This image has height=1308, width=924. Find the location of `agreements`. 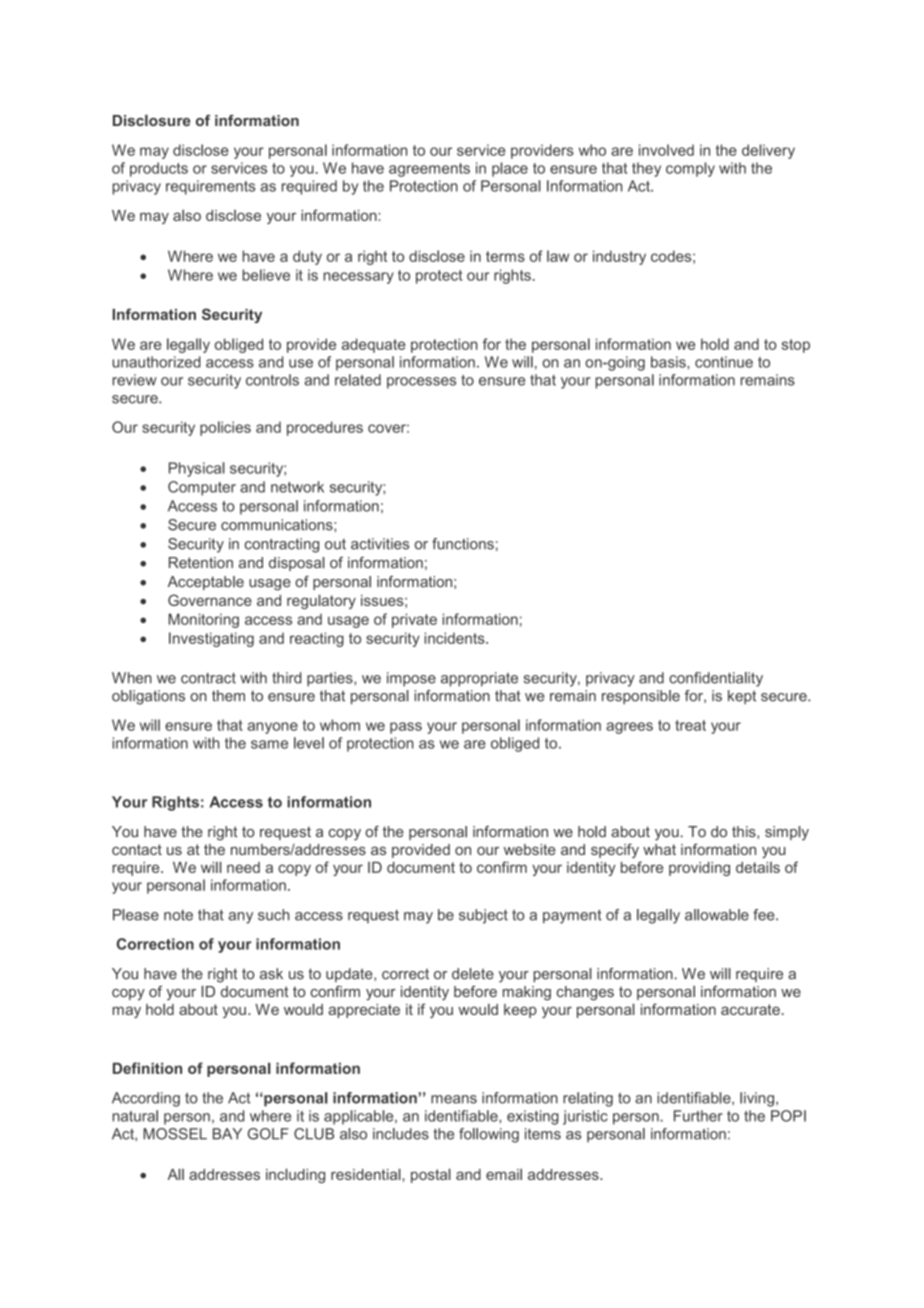

agreements is located at coordinates (429, 170).
